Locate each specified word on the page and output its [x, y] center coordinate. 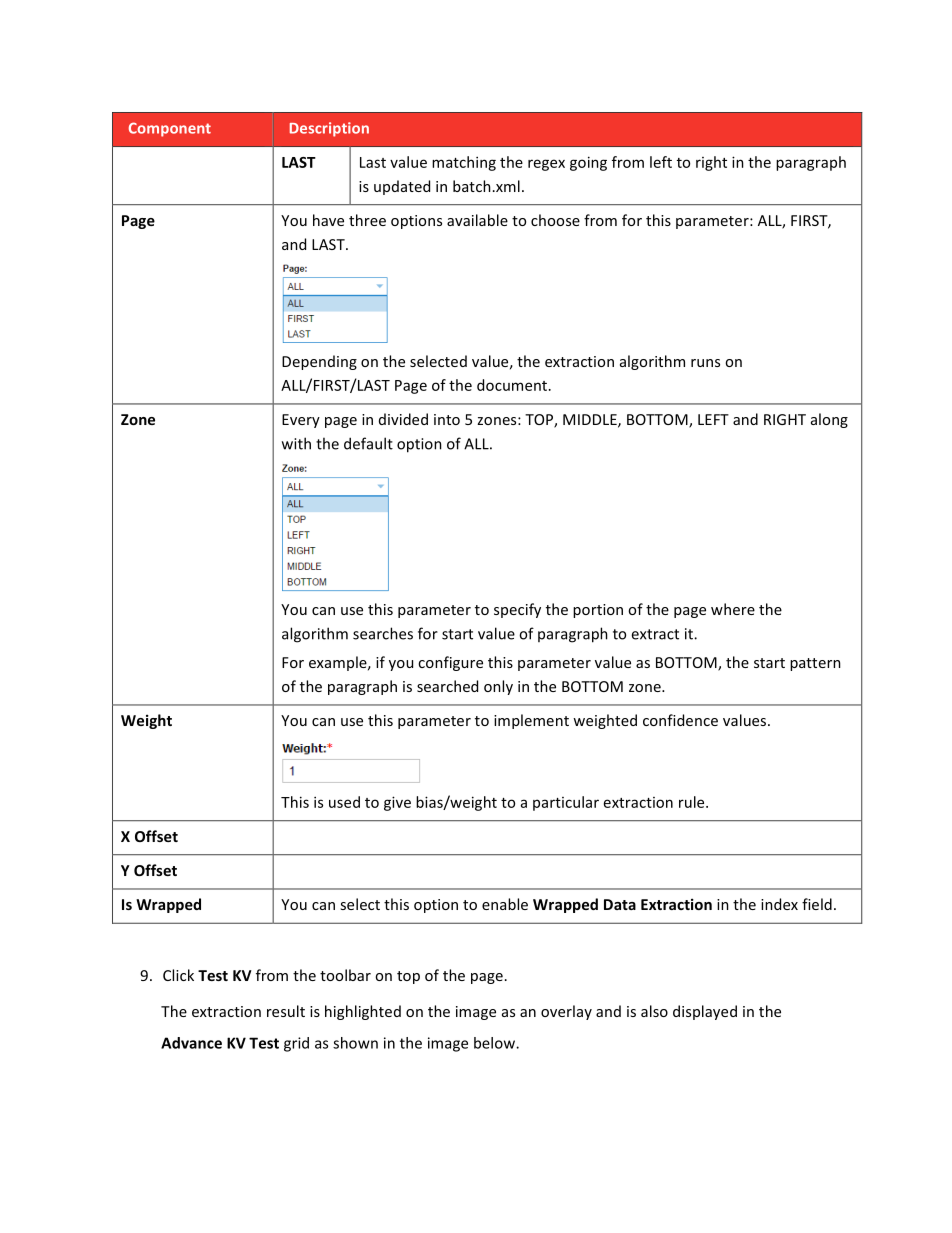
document [513, 385]
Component [170, 129]
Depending [319, 362]
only [498, 687]
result [286, 1011]
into [447, 419]
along [829, 420]
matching [464, 163]
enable [505, 904]
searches [383, 633]
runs [705, 363]
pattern [815, 664]
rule [693, 802]
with [296, 443]
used [344, 802]
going [588, 163]
